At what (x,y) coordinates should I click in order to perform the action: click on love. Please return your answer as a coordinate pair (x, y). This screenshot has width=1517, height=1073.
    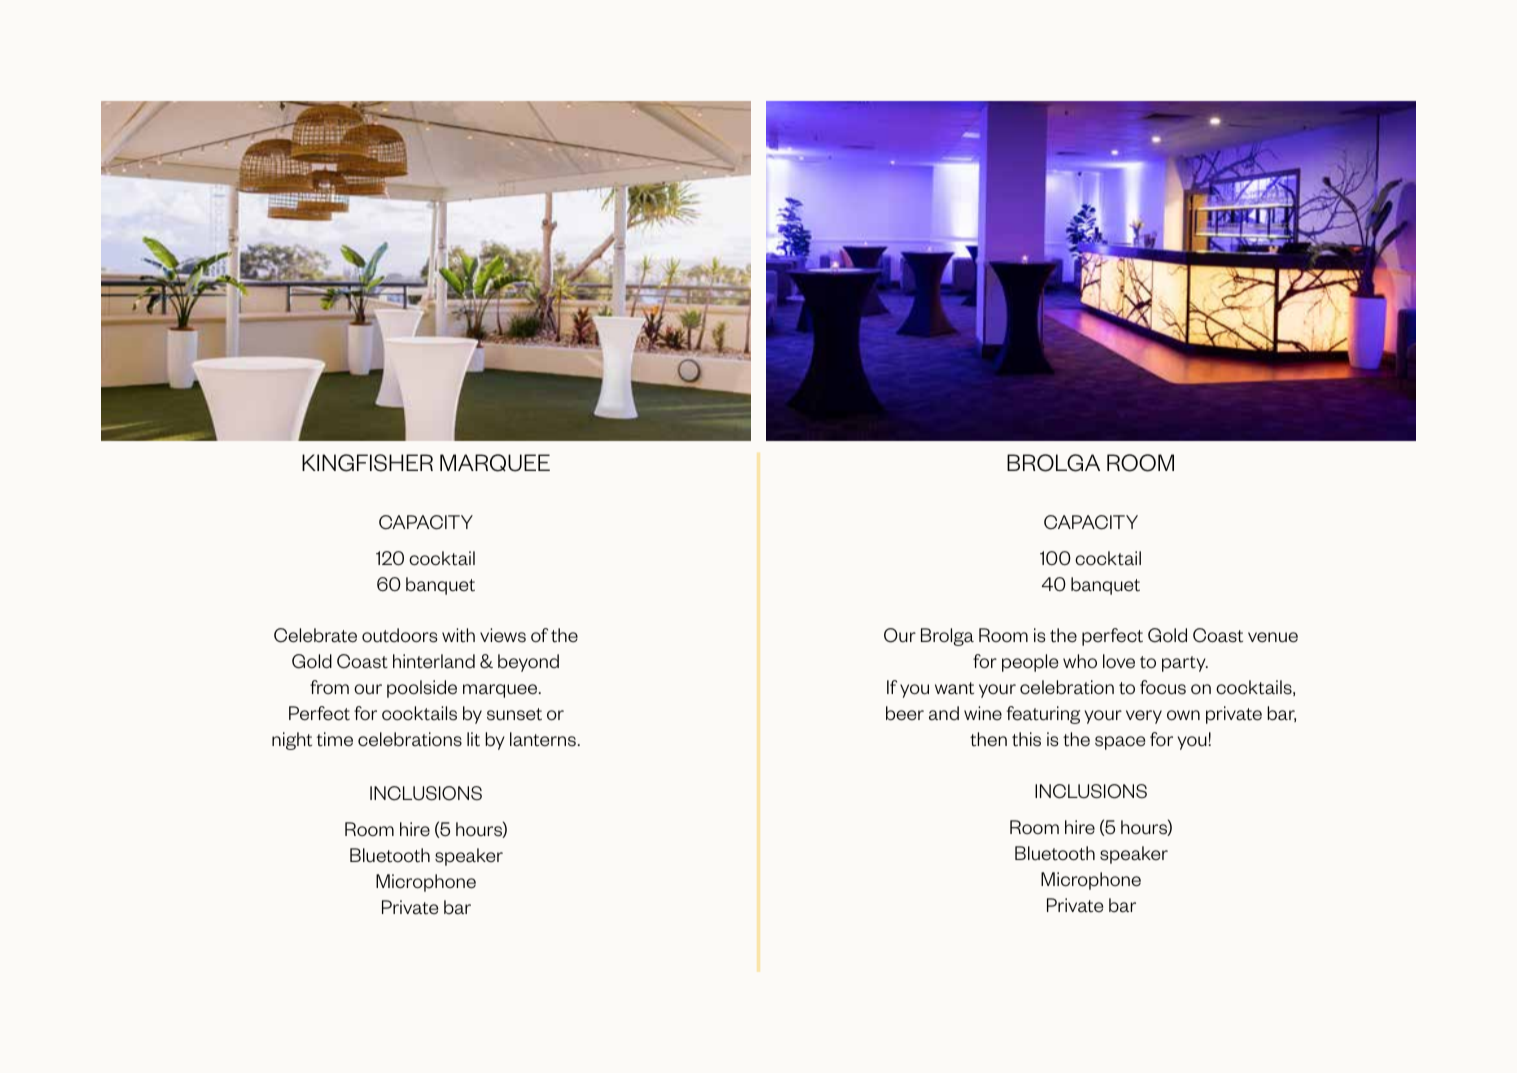
    Looking at the image, I should click on (1119, 661).
